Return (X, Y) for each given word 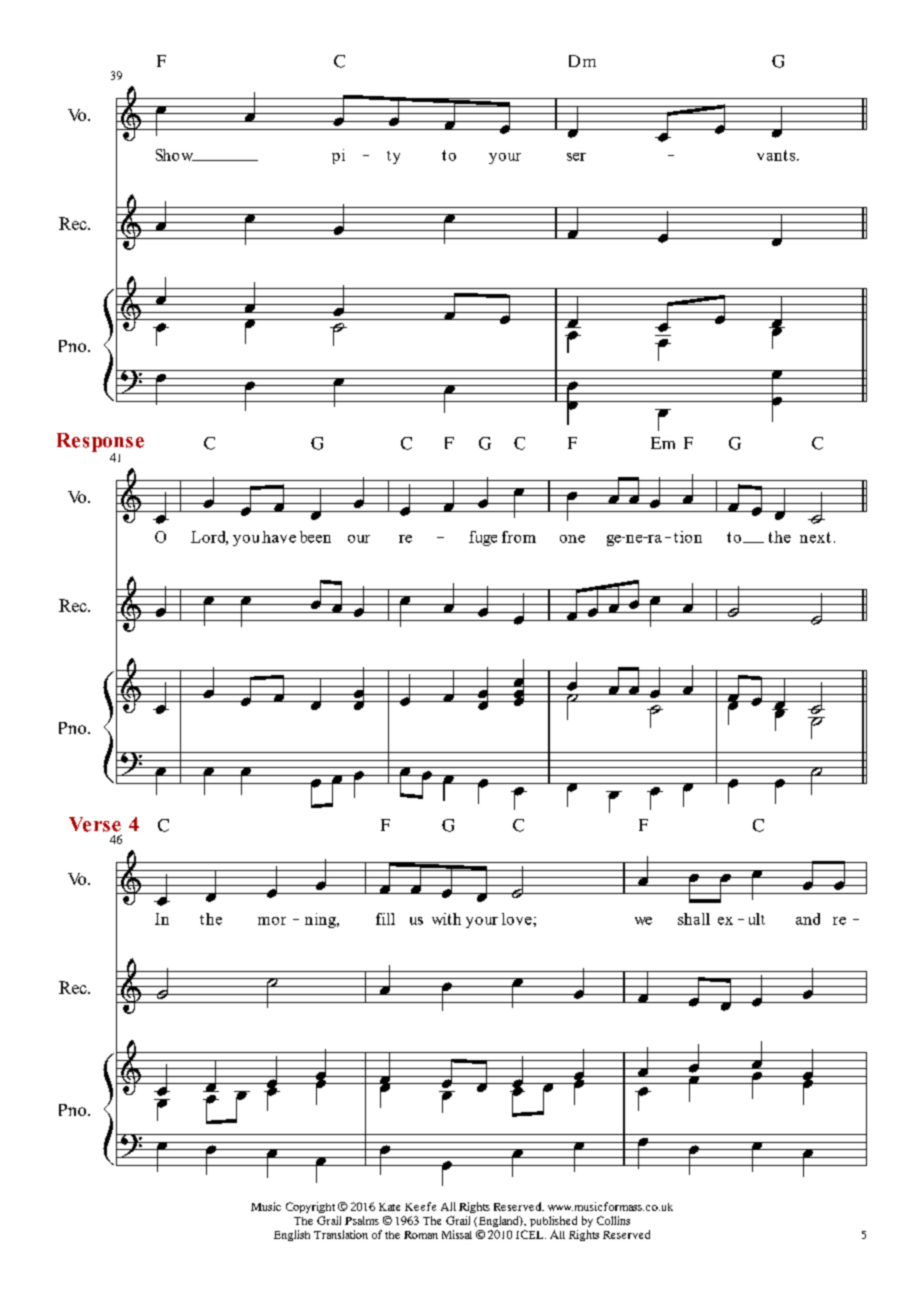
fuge (483, 538)
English (292, 1235)
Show (176, 155)
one (572, 539)
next (815, 537)
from (519, 537)
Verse (95, 824)
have (279, 537)
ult (757, 919)
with (446, 919)
